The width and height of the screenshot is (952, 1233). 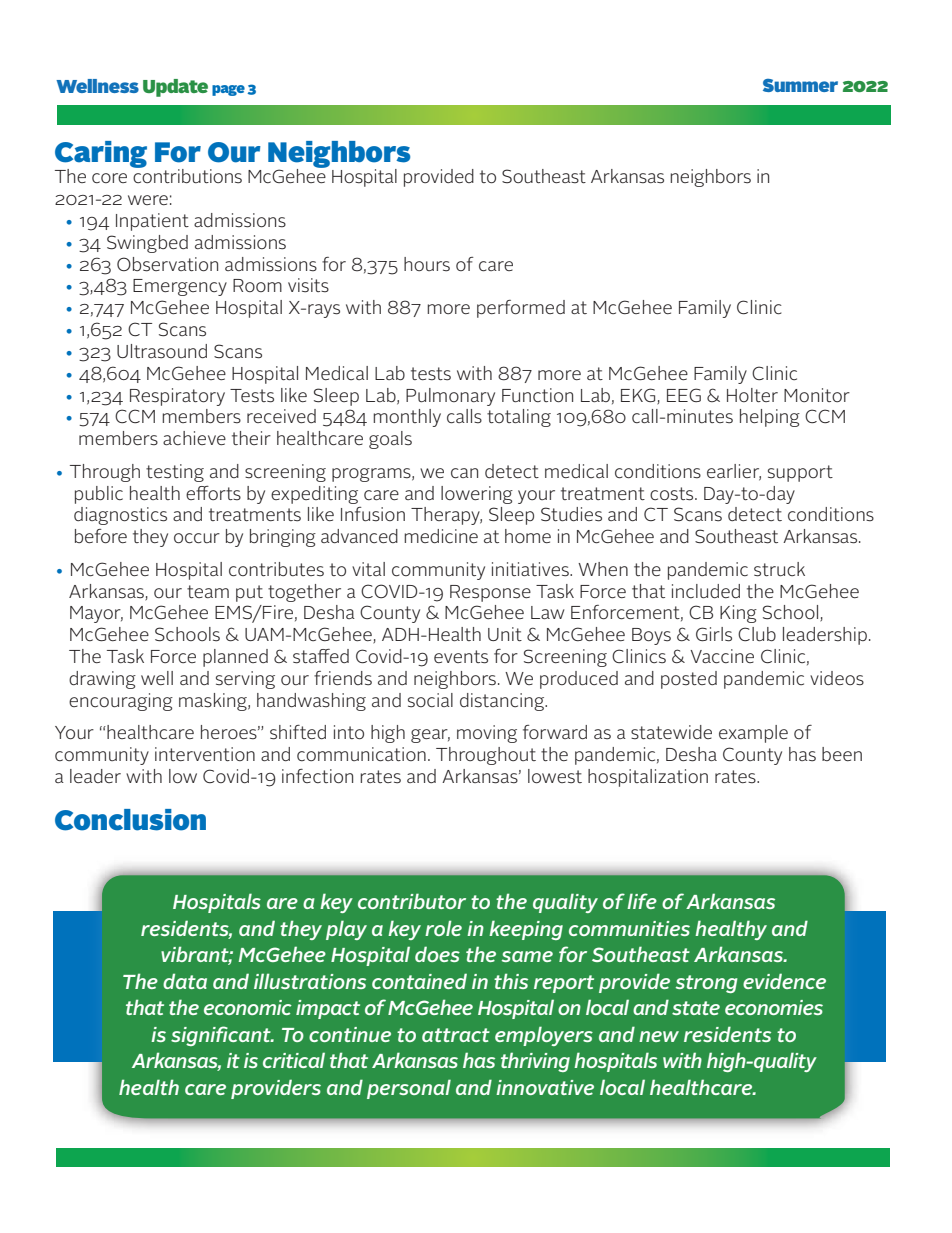 I want to click on struck, so click(x=779, y=569).
